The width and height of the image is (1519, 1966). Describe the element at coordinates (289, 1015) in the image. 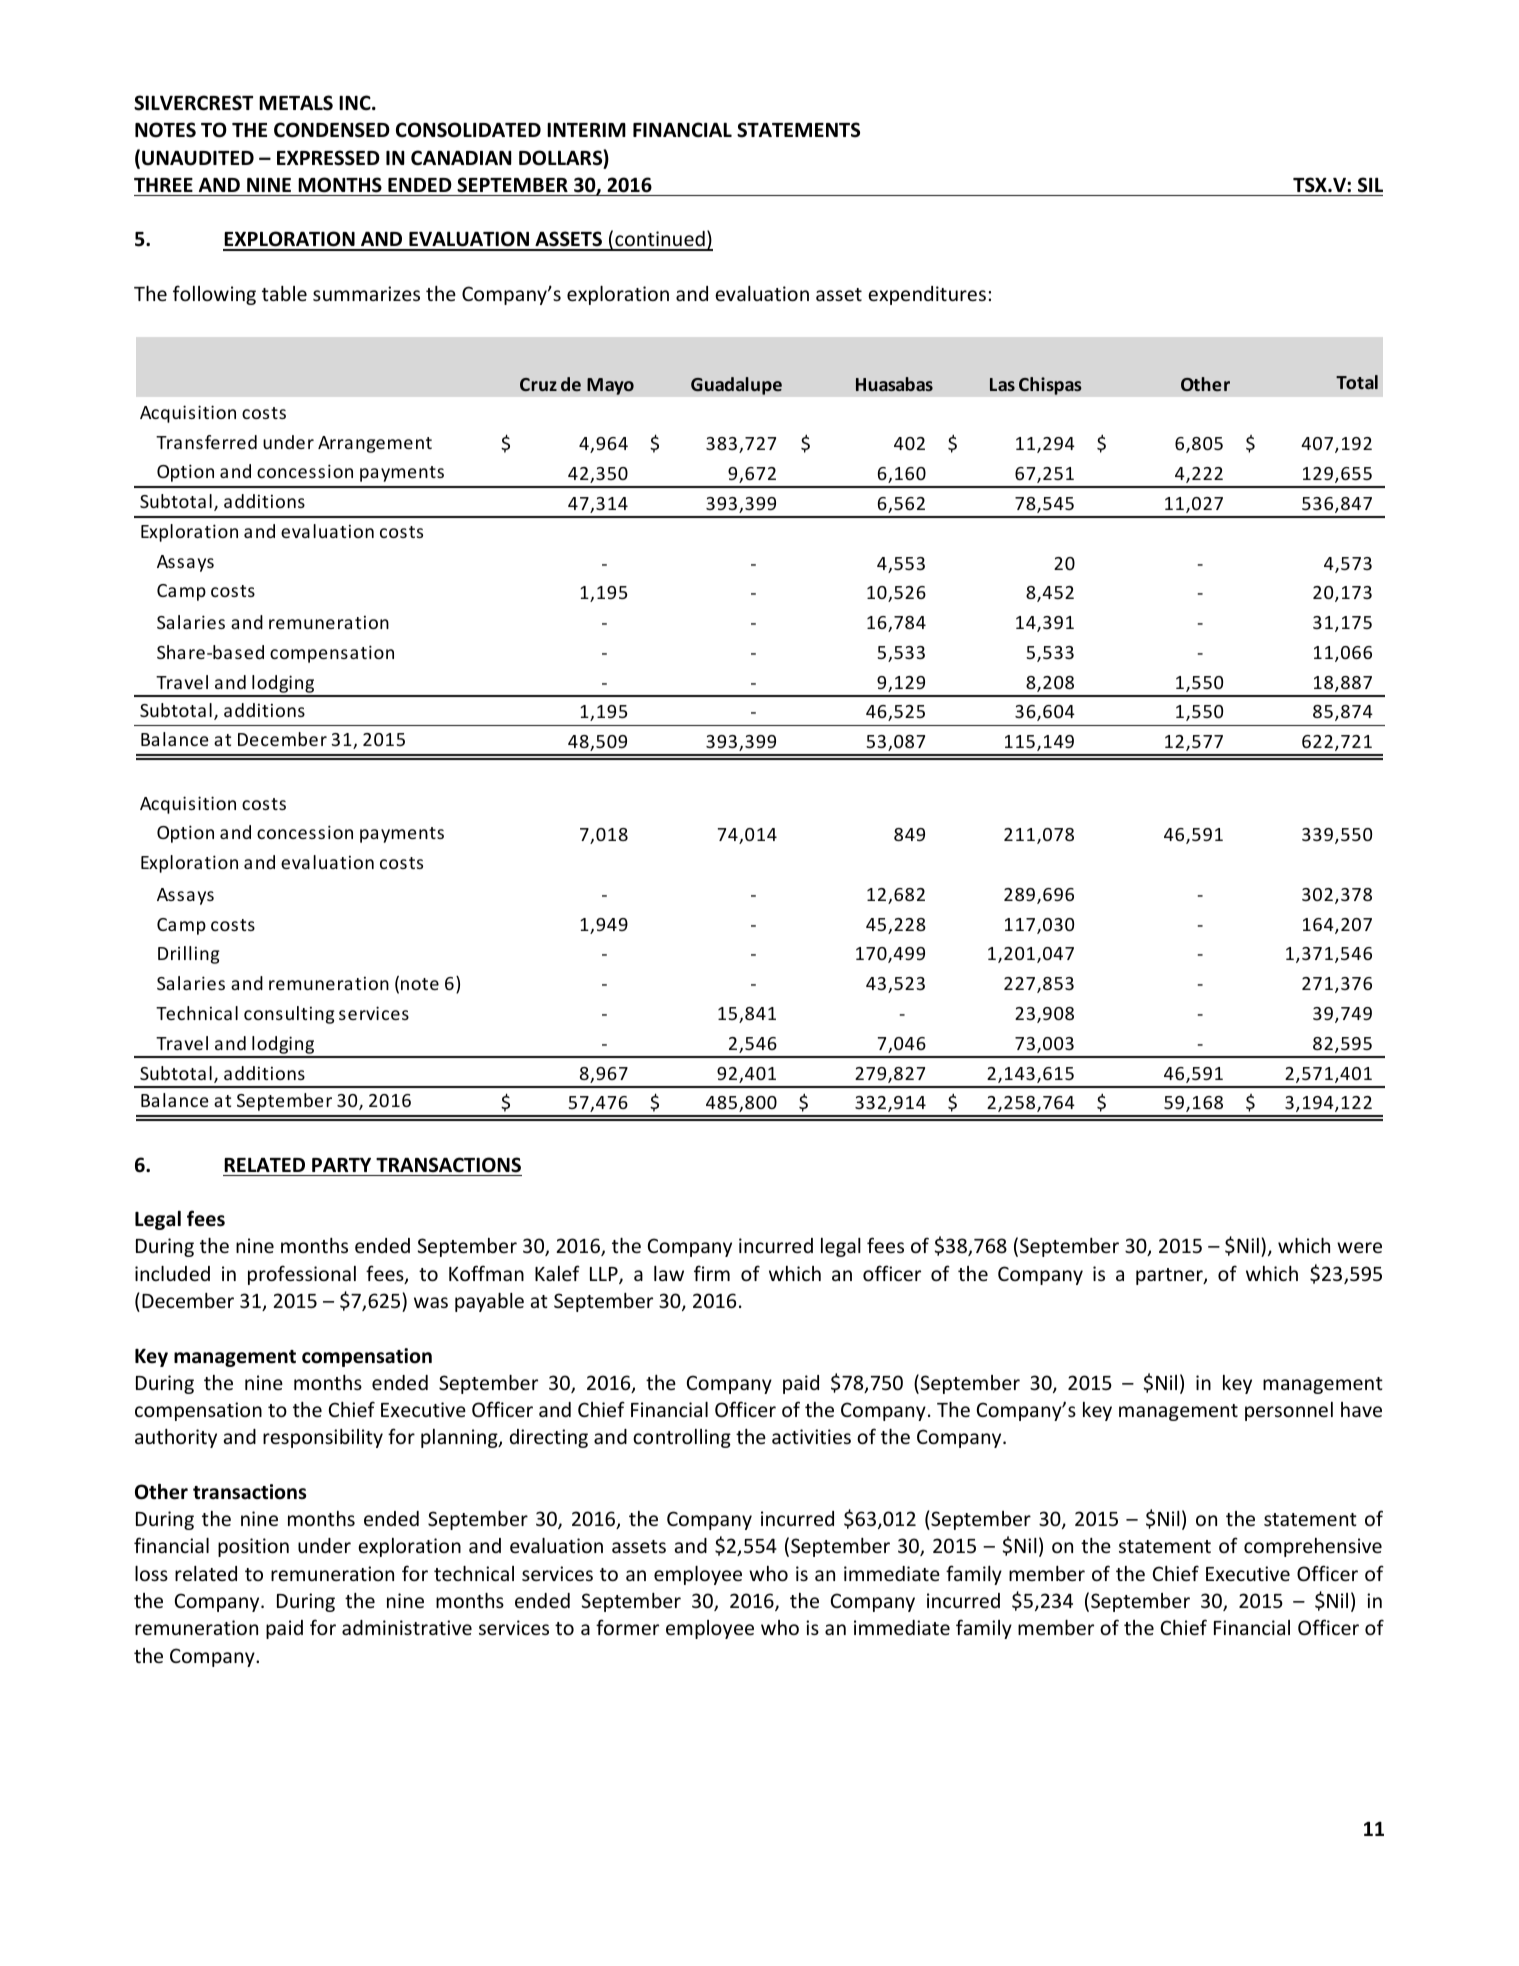

I see `consulting` at that location.
